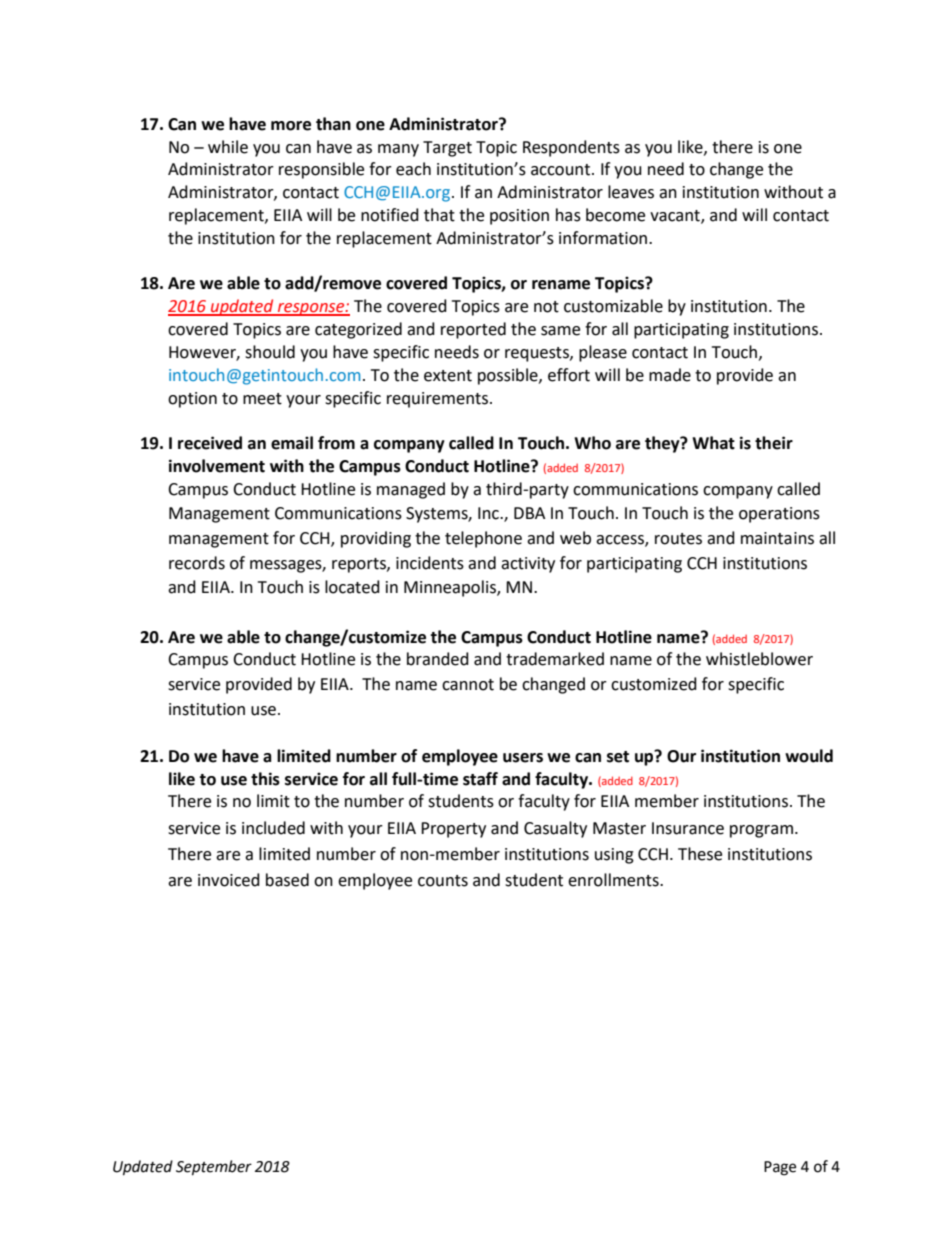 This image has height=1233, width=952. What do you see at coordinates (780, 1168) in the image?
I see `Page` at bounding box center [780, 1168].
